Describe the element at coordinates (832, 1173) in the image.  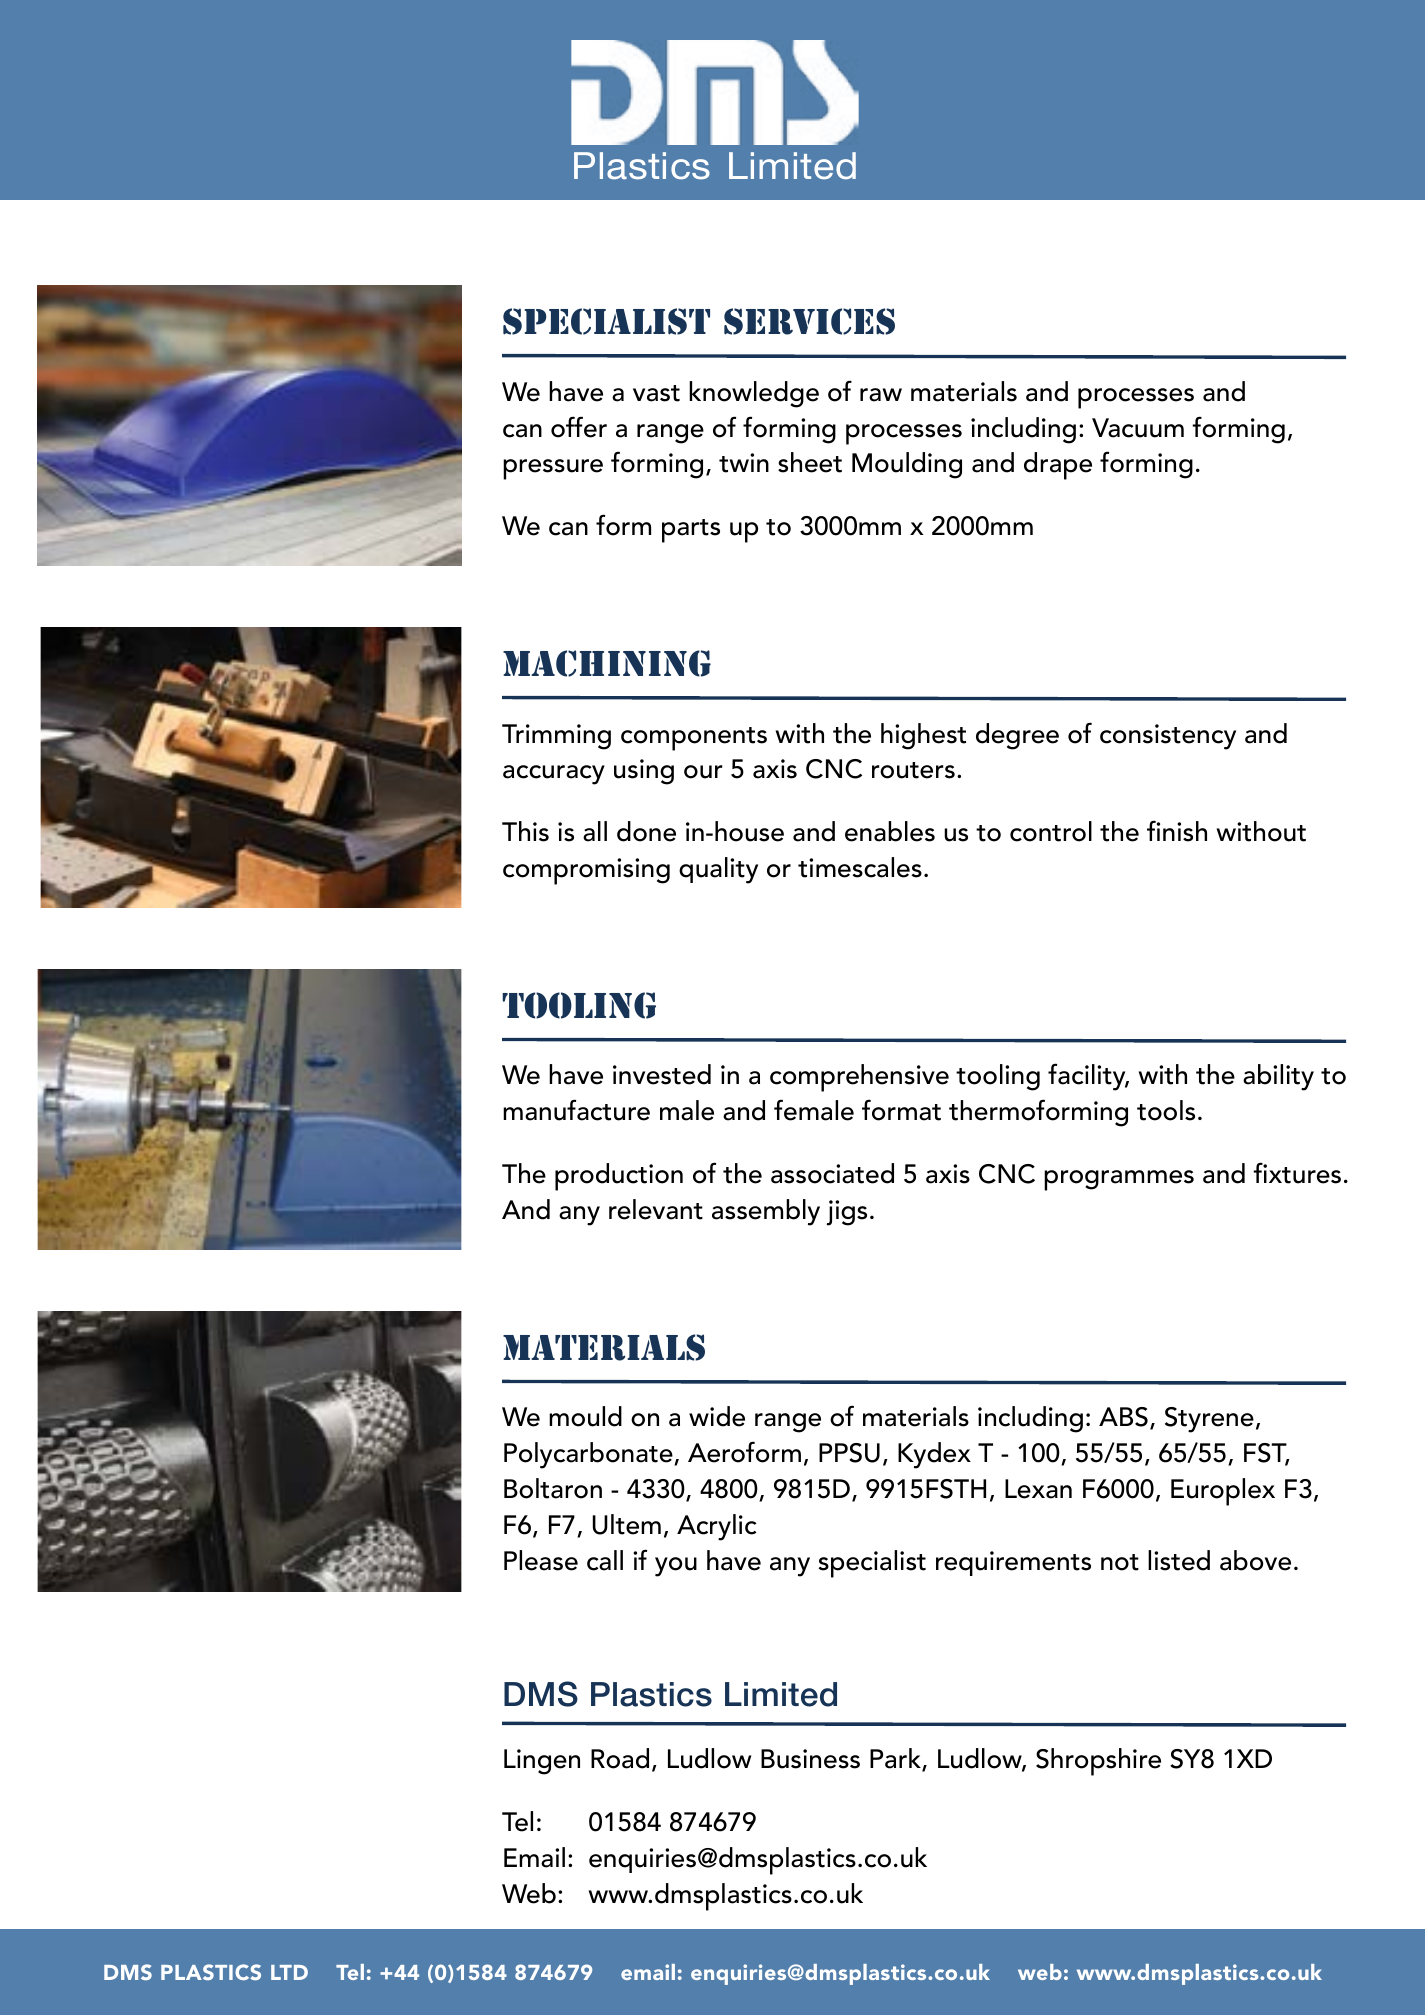
I see `associated` at that location.
